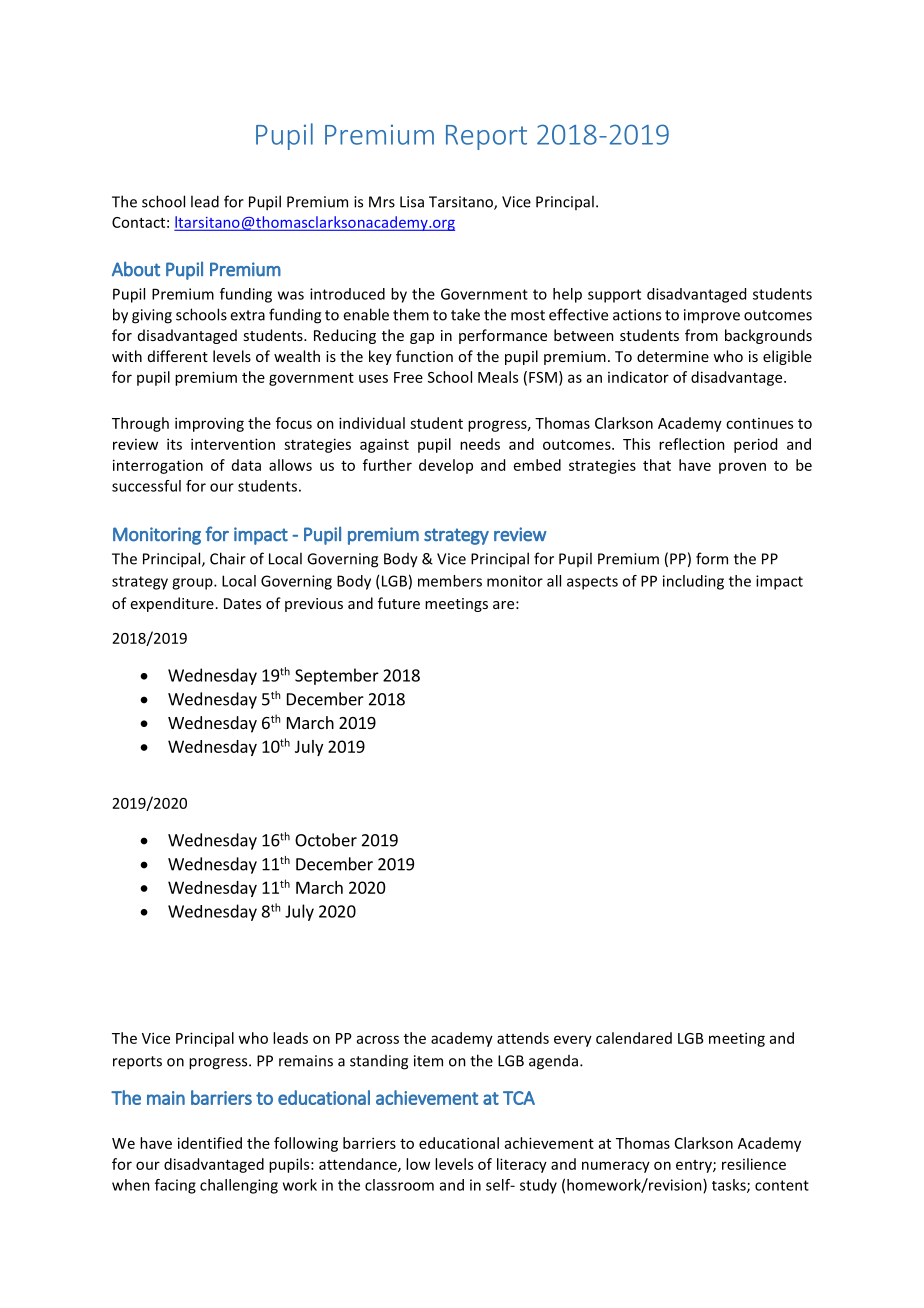 The image size is (924, 1308). I want to click on identified, so click(210, 1143).
